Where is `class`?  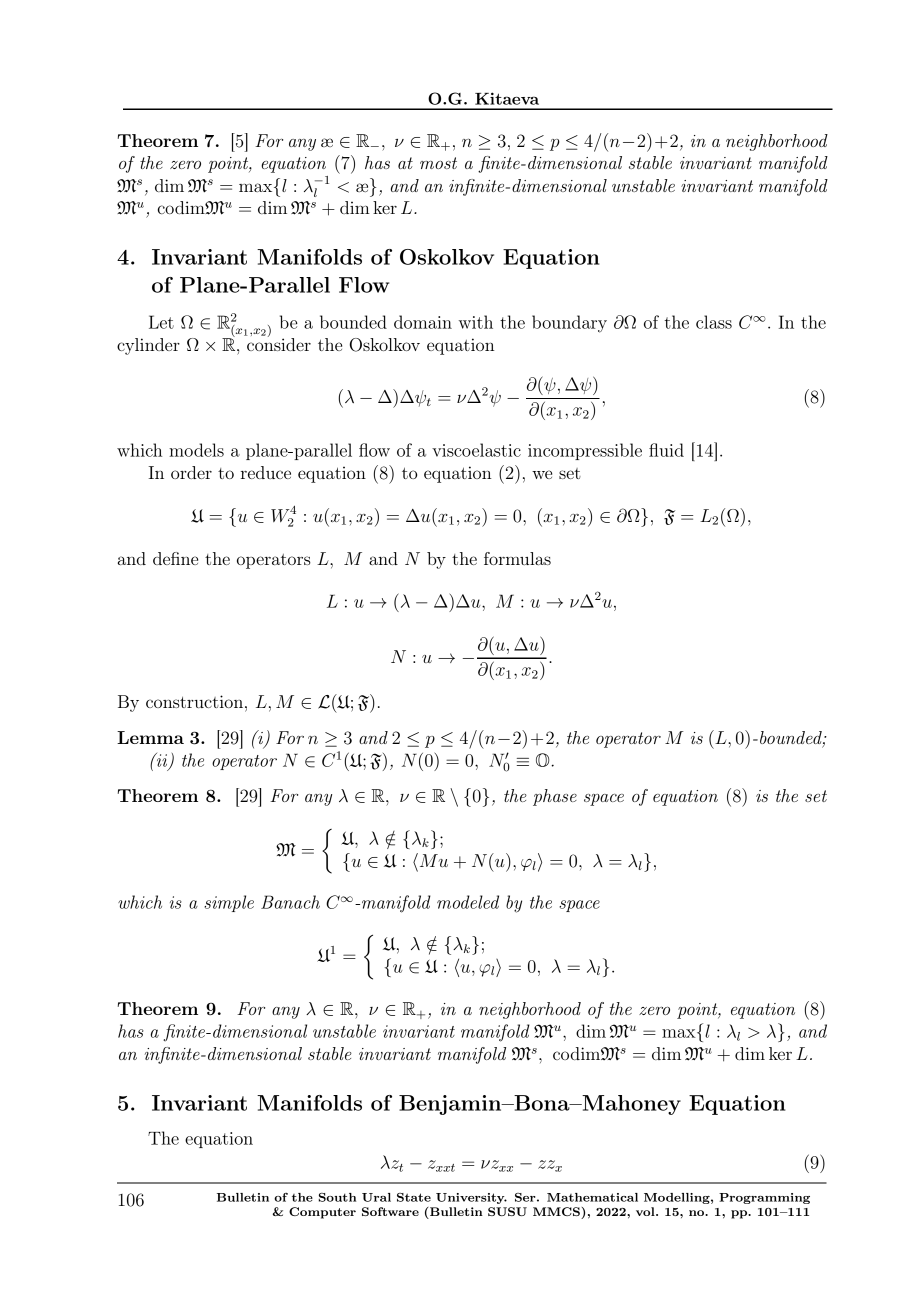
class is located at coordinates (714, 322).
